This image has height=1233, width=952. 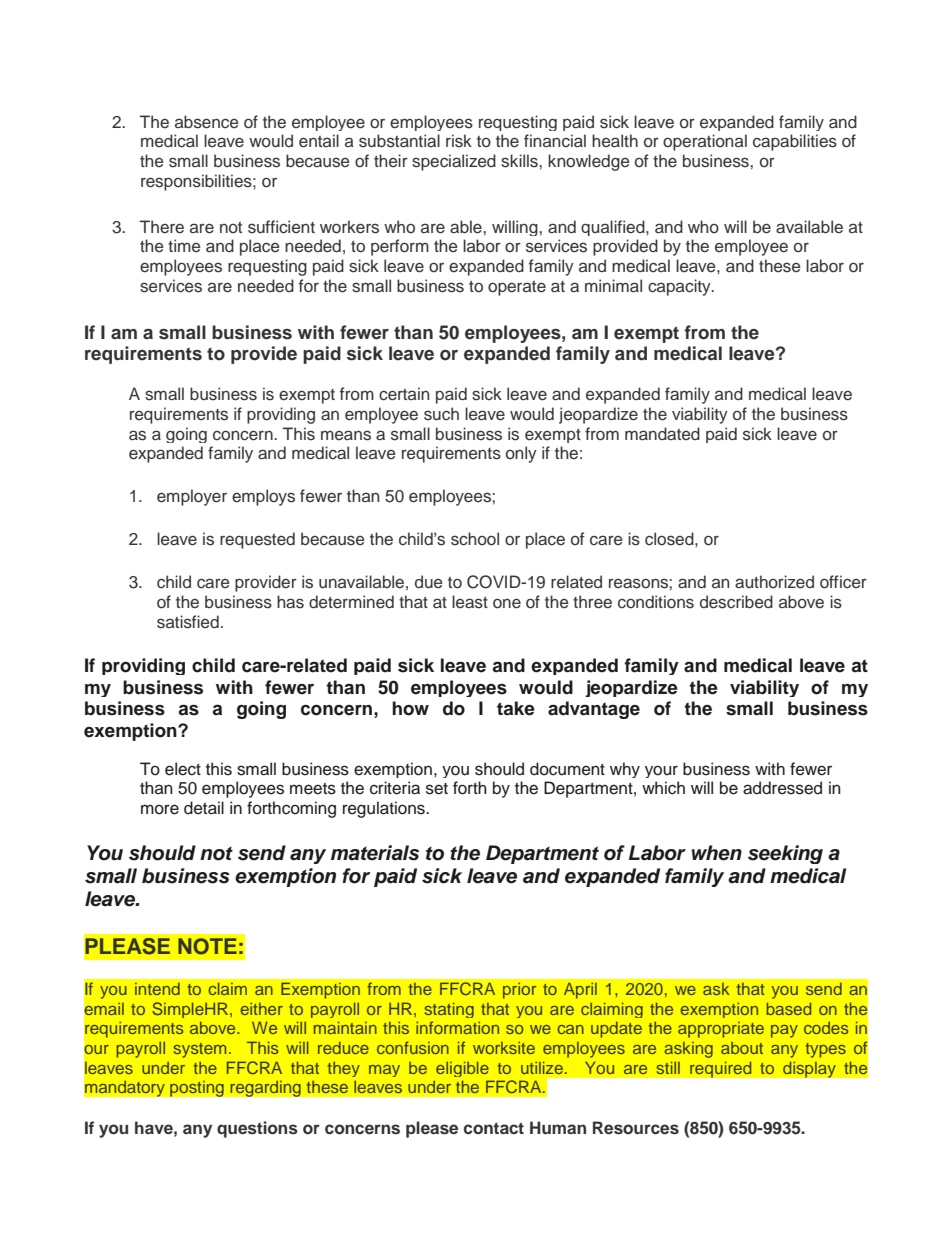 What do you see at coordinates (257, 540) in the image?
I see `requested` at bounding box center [257, 540].
